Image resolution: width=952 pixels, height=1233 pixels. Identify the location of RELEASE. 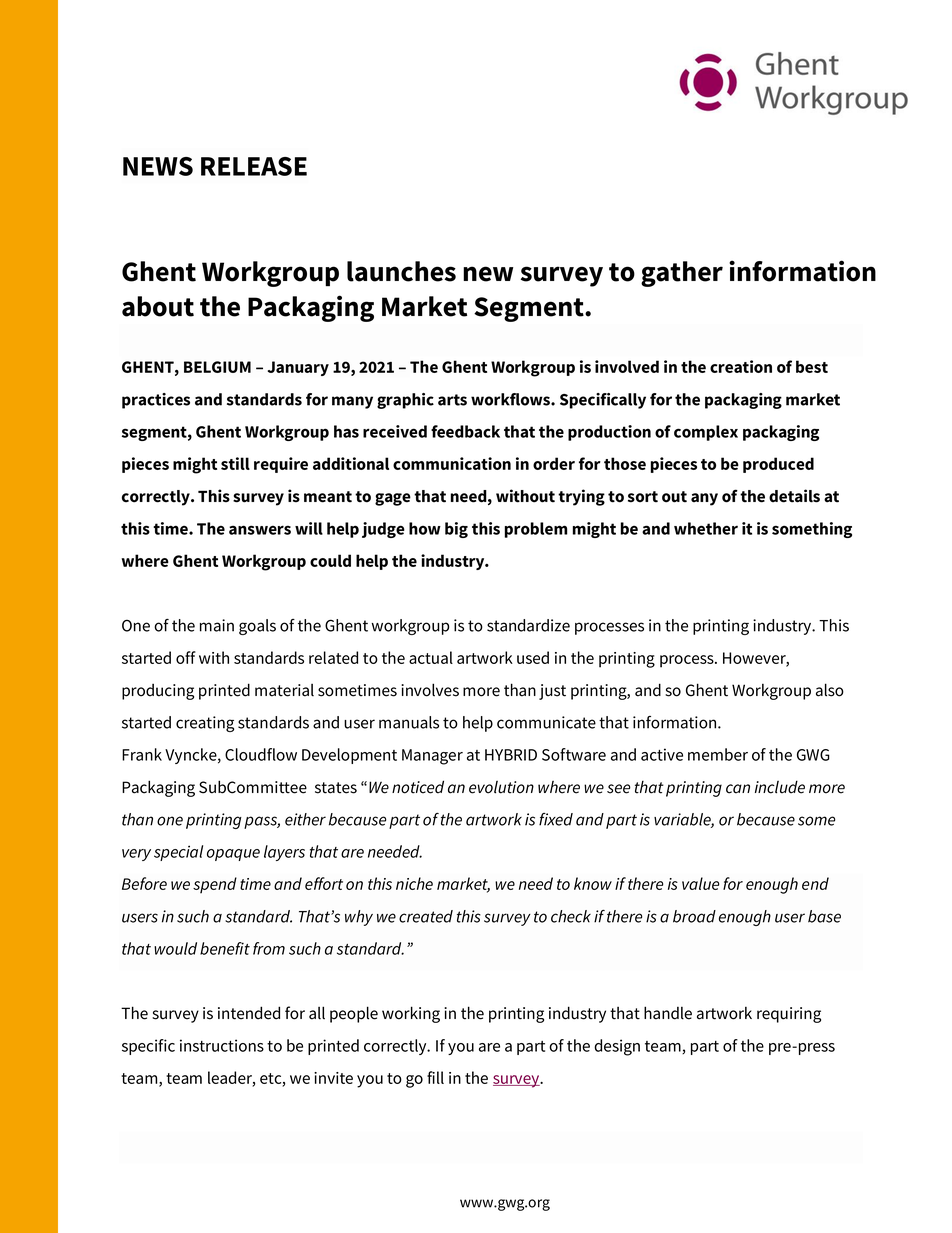
(254, 166).
